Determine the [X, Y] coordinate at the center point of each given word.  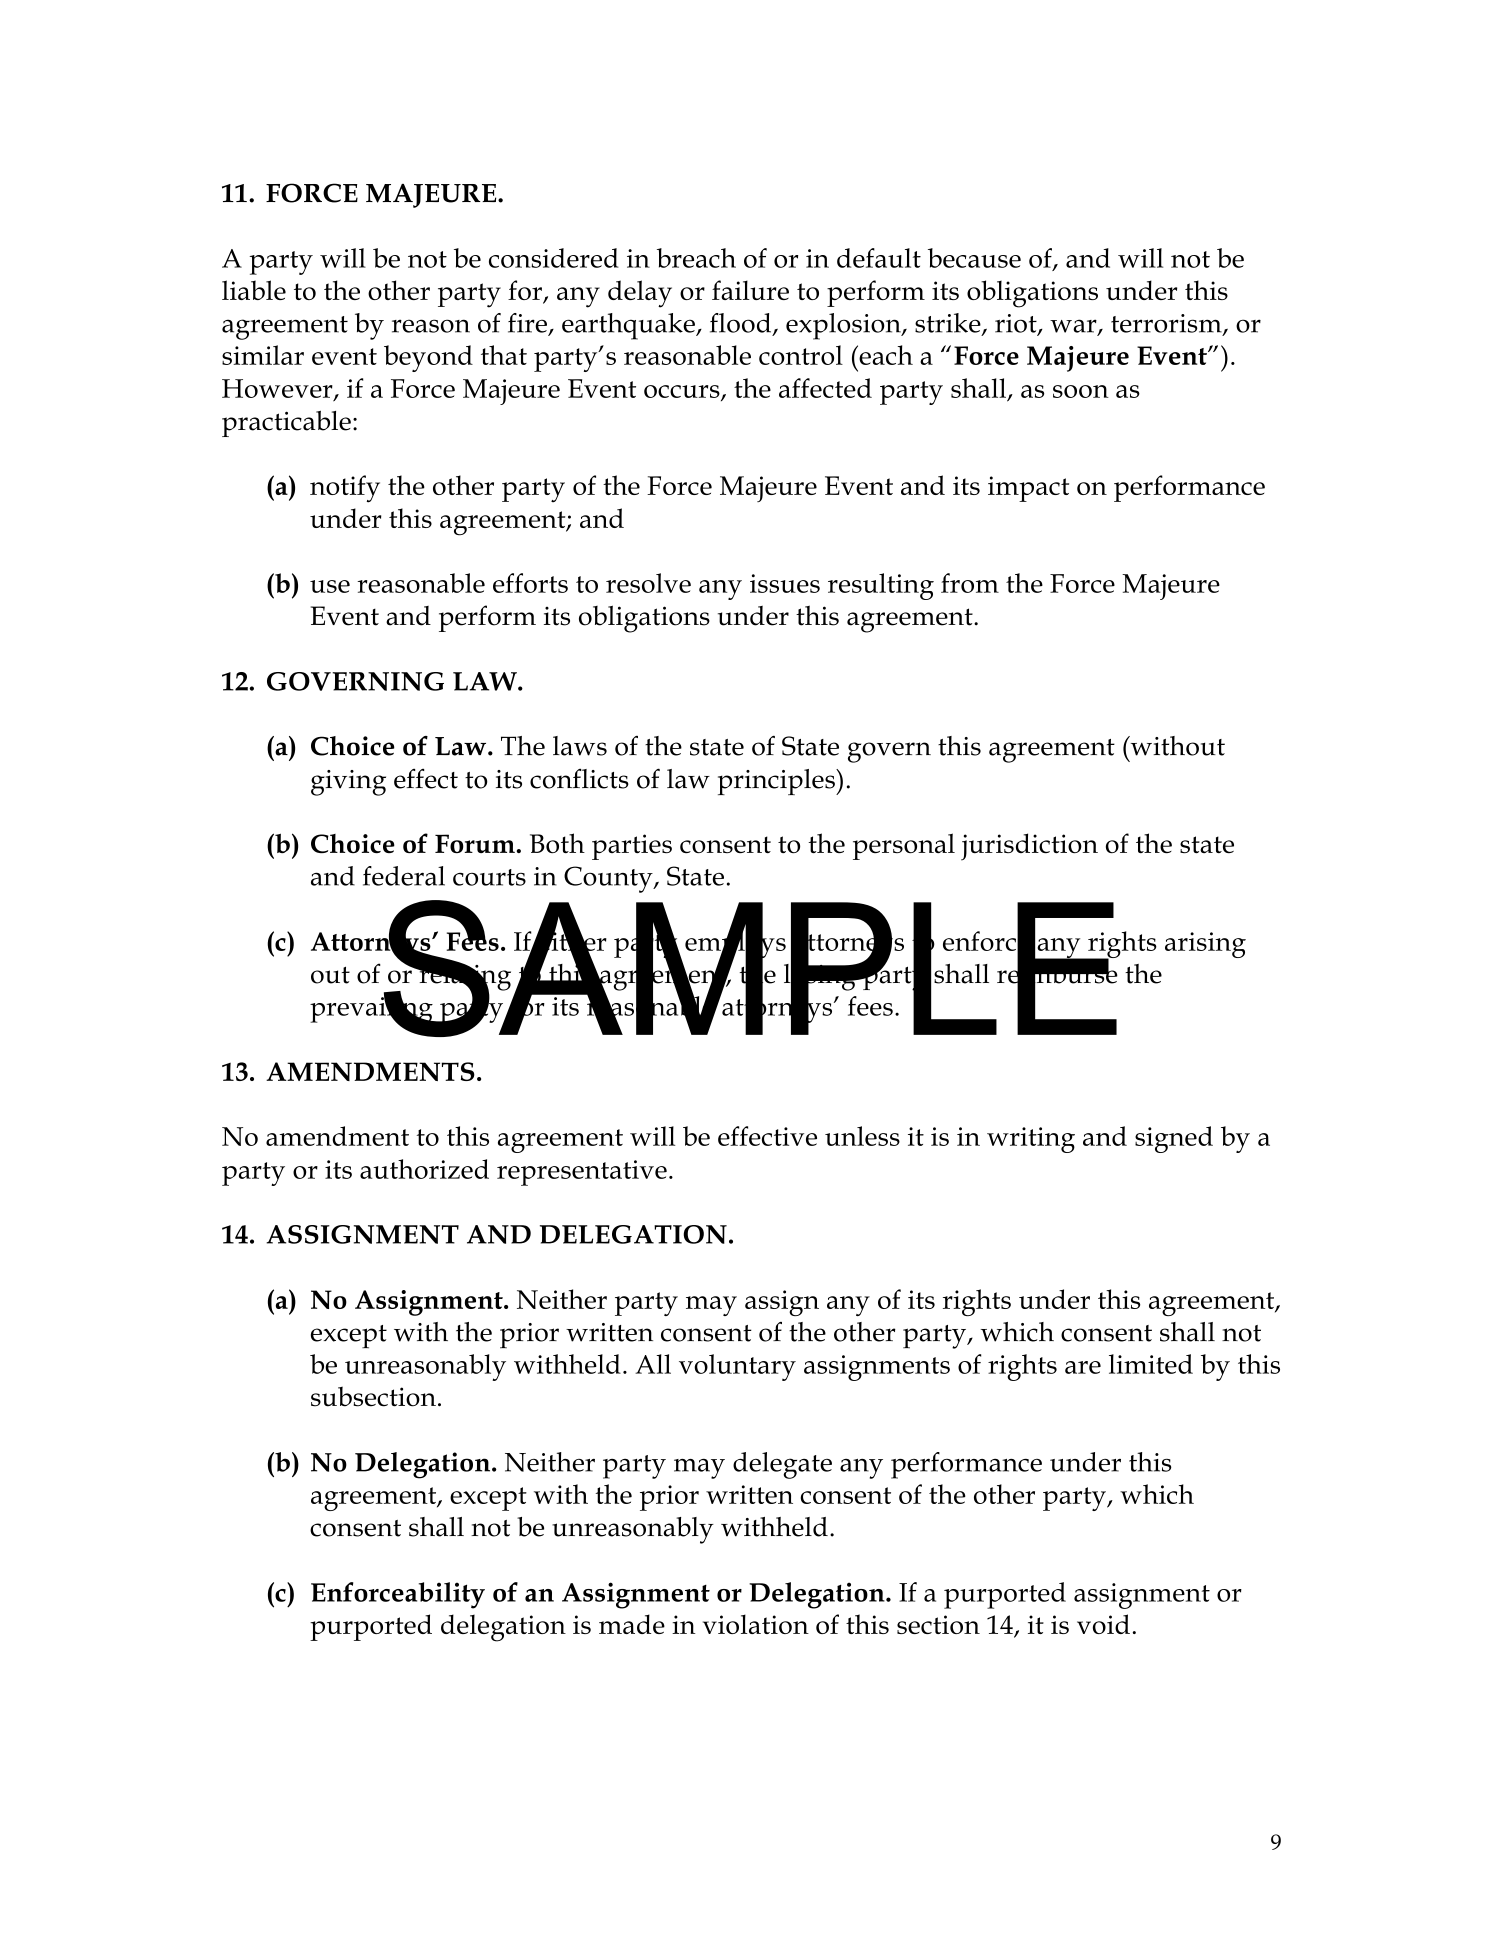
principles [777, 782]
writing [1031, 1140]
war [1074, 327]
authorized [424, 1169]
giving [348, 783]
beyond [428, 358]
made [632, 1624]
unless [862, 1136]
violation [756, 1624]
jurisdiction [1029, 847]
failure [750, 290]
